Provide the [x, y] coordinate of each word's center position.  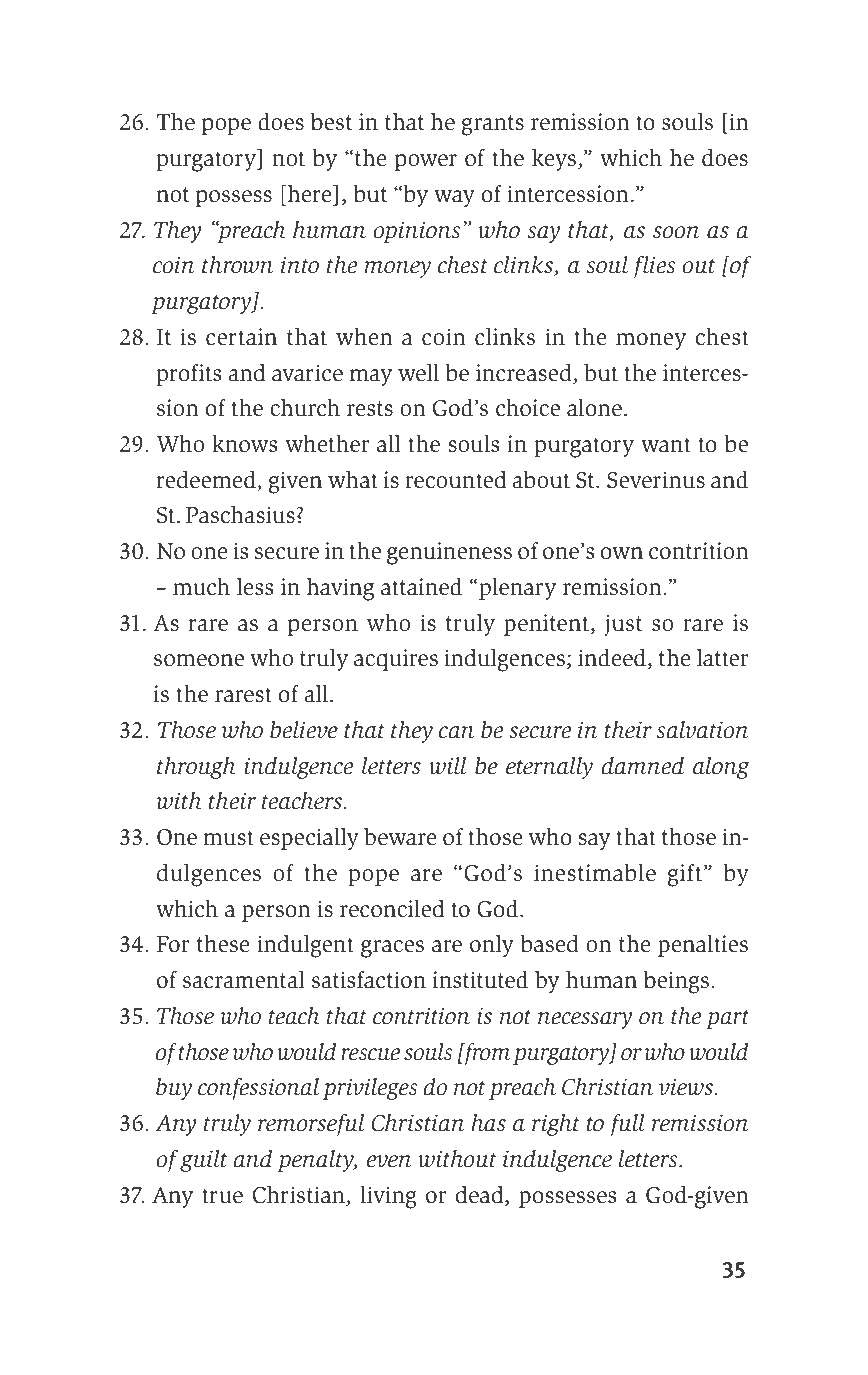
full [628, 1125]
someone [199, 660]
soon [676, 232]
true [222, 1196]
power [426, 162]
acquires [396, 660]
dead [481, 1196]
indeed [613, 659]
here [311, 194]
